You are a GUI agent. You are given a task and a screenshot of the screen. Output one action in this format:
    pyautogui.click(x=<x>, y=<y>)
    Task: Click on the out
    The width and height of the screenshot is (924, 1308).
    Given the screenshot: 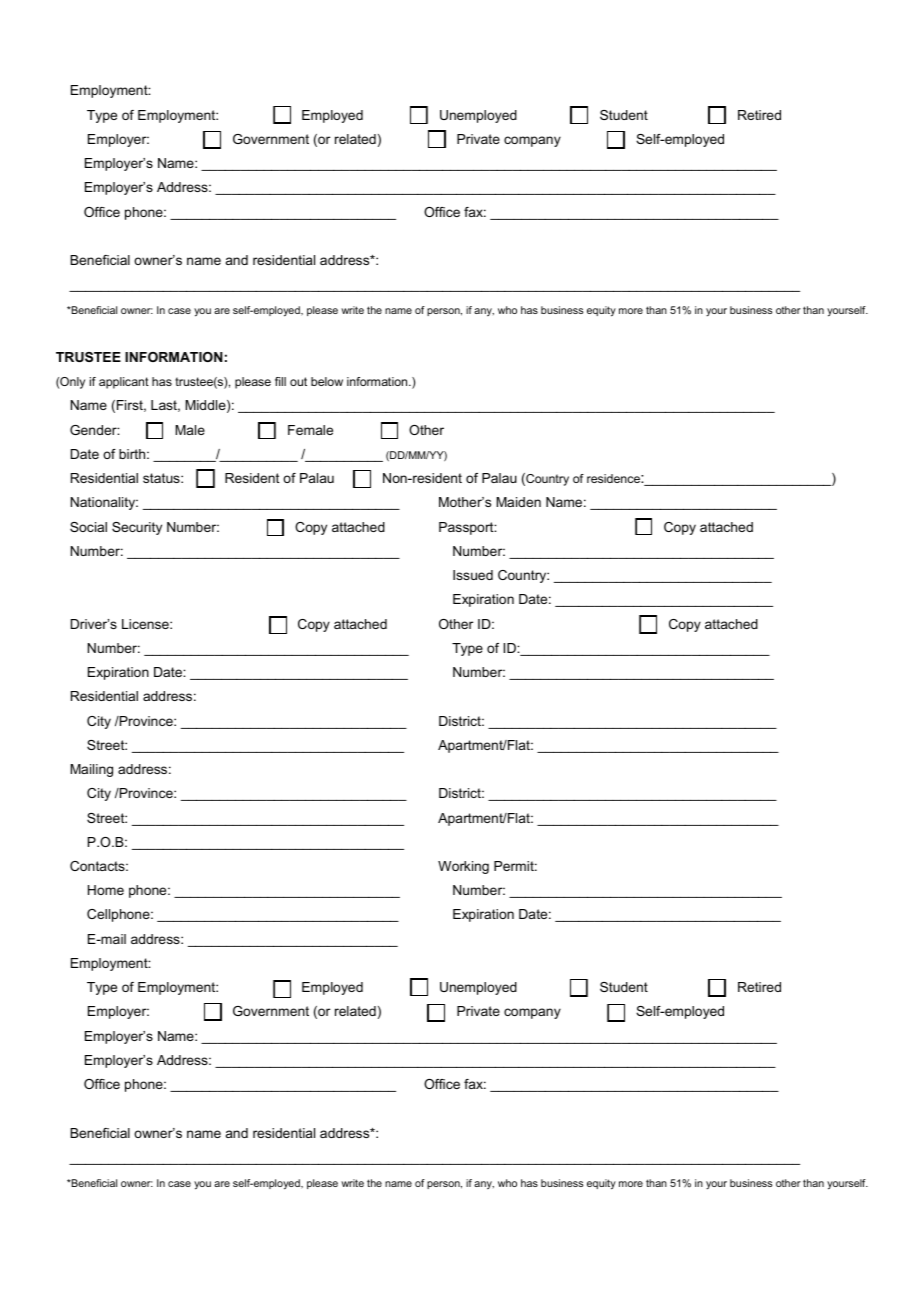 What is the action you would take?
    pyautogui.click(x=298, y=381)
